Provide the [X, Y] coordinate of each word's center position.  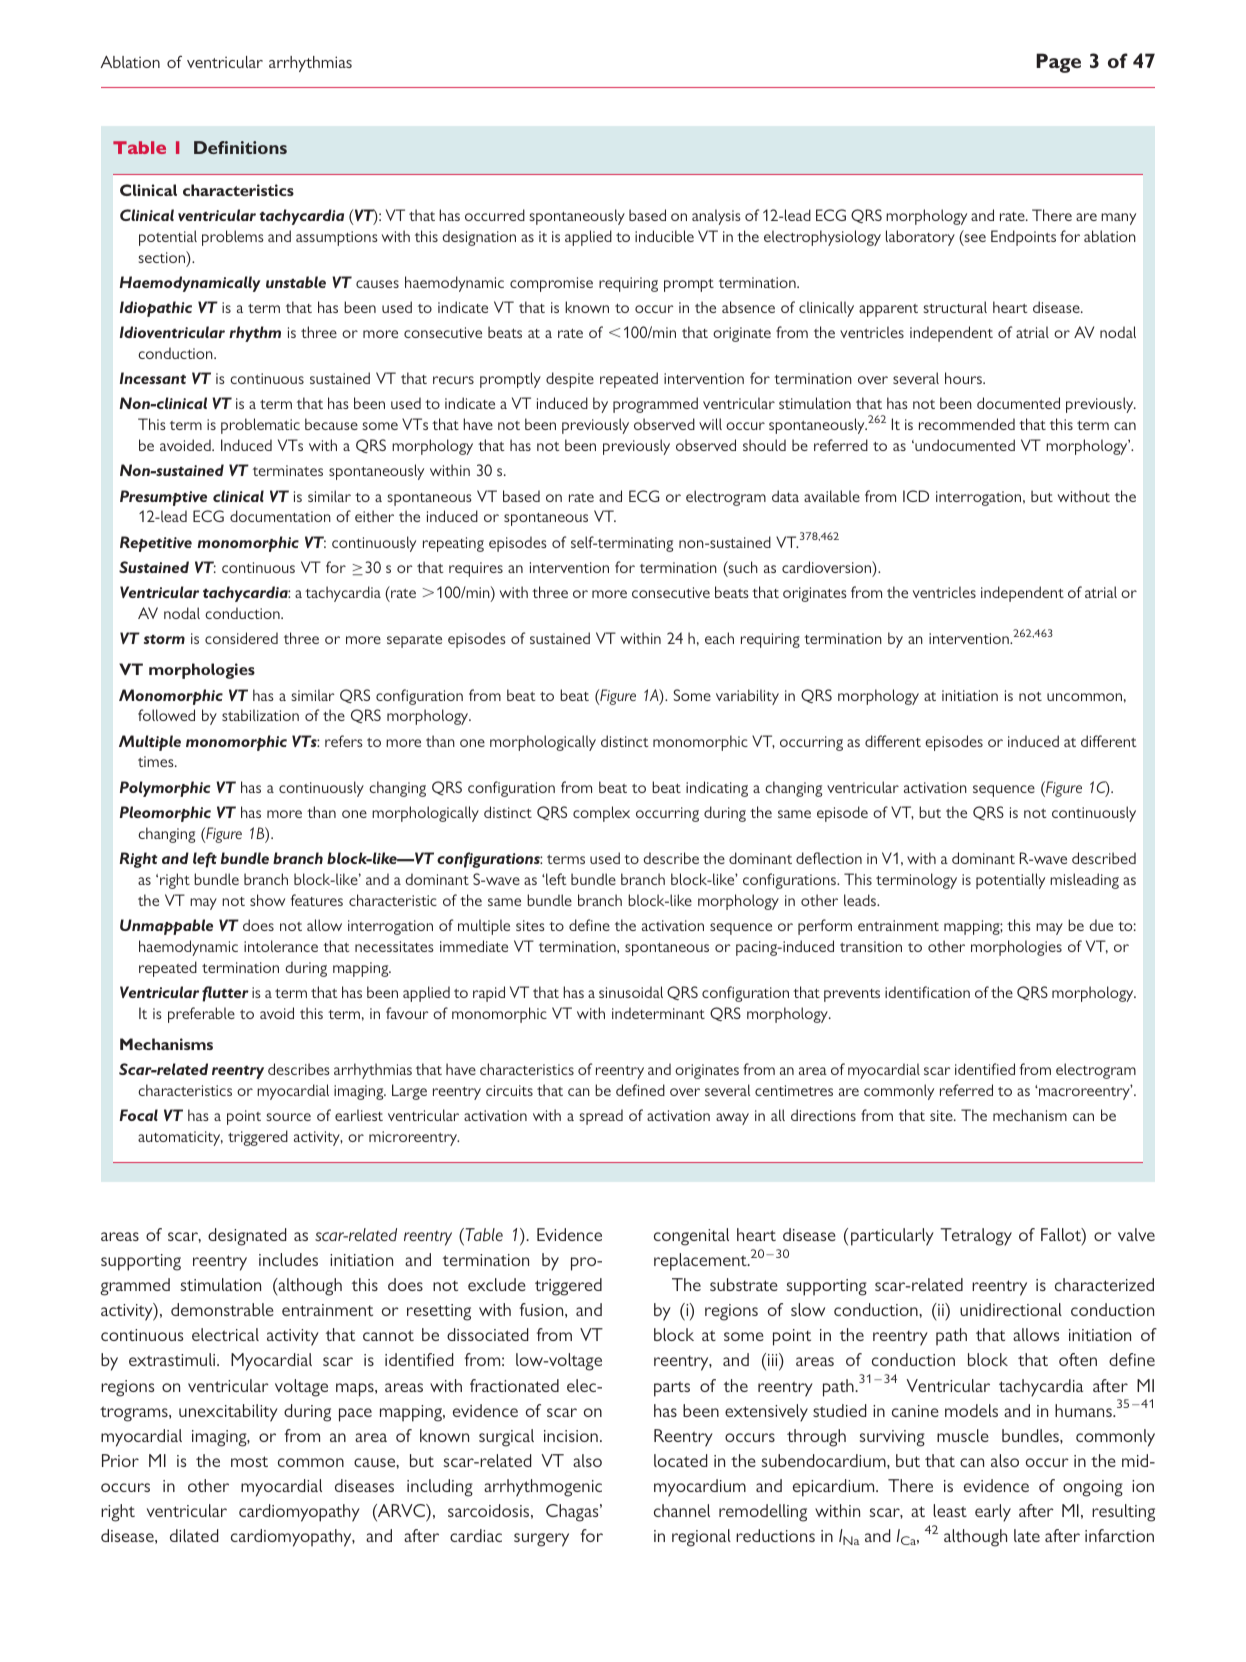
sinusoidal [631, 992]
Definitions [240, 147]
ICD [916, 496]
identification [927, 992]
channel [682, 1510]
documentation [280, 516]
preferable [201, 1015]
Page [1058, 63]
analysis [716, 217]
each [719, 638]
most [249, 1461]
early [993, 1513]
